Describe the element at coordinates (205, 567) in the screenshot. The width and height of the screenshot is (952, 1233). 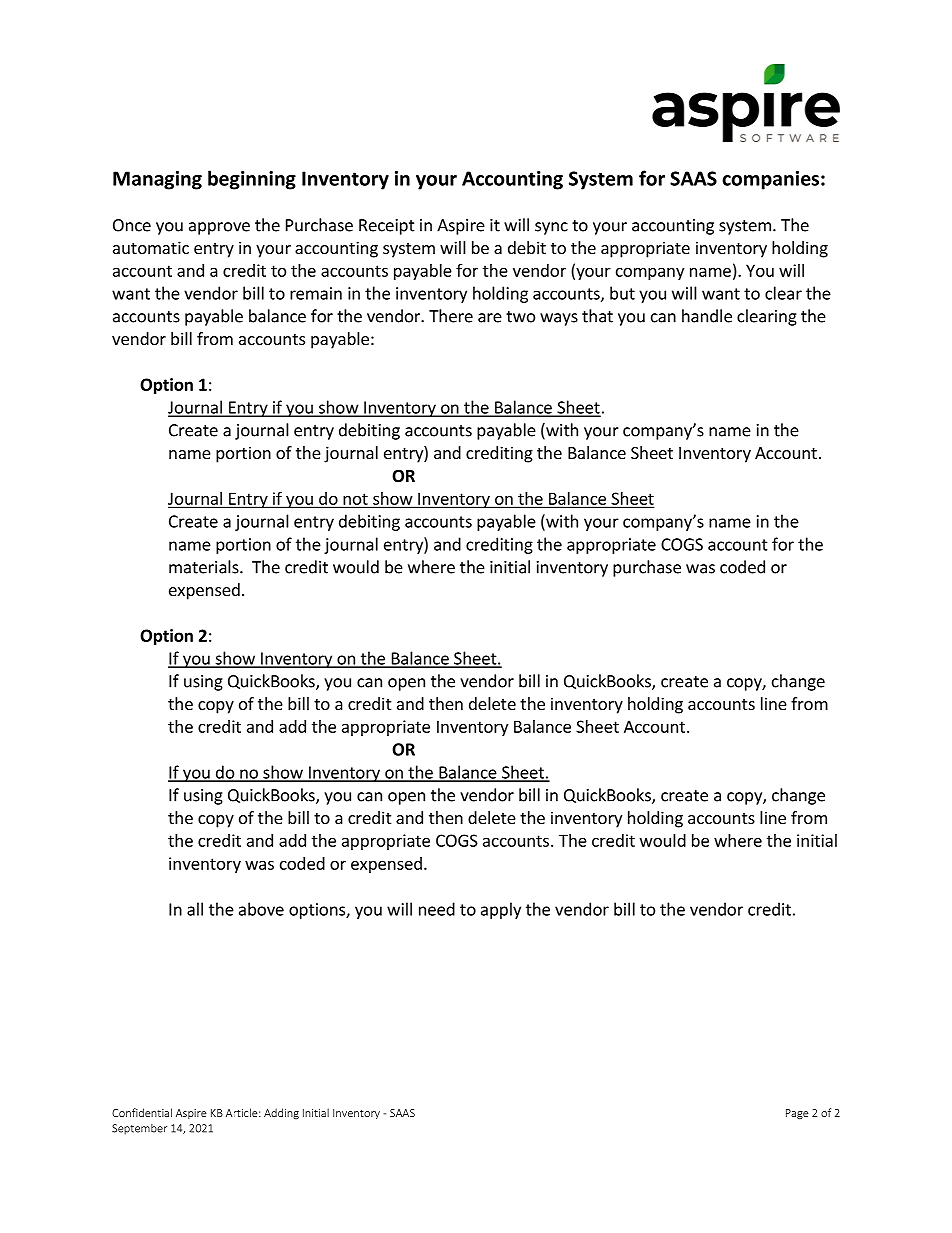
I see `materials` at that location.
